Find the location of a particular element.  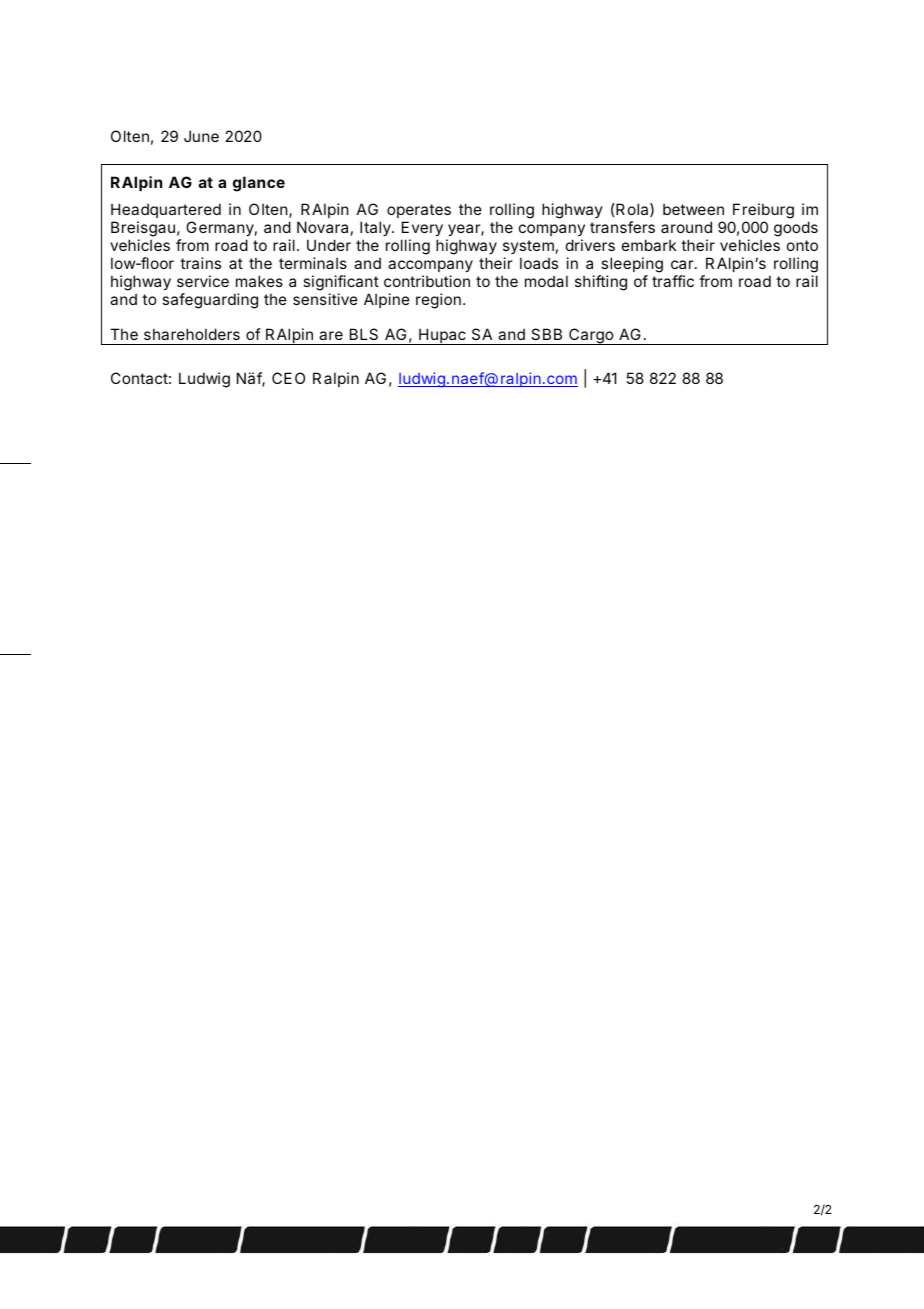

region is located at coordinates (438, 301).
